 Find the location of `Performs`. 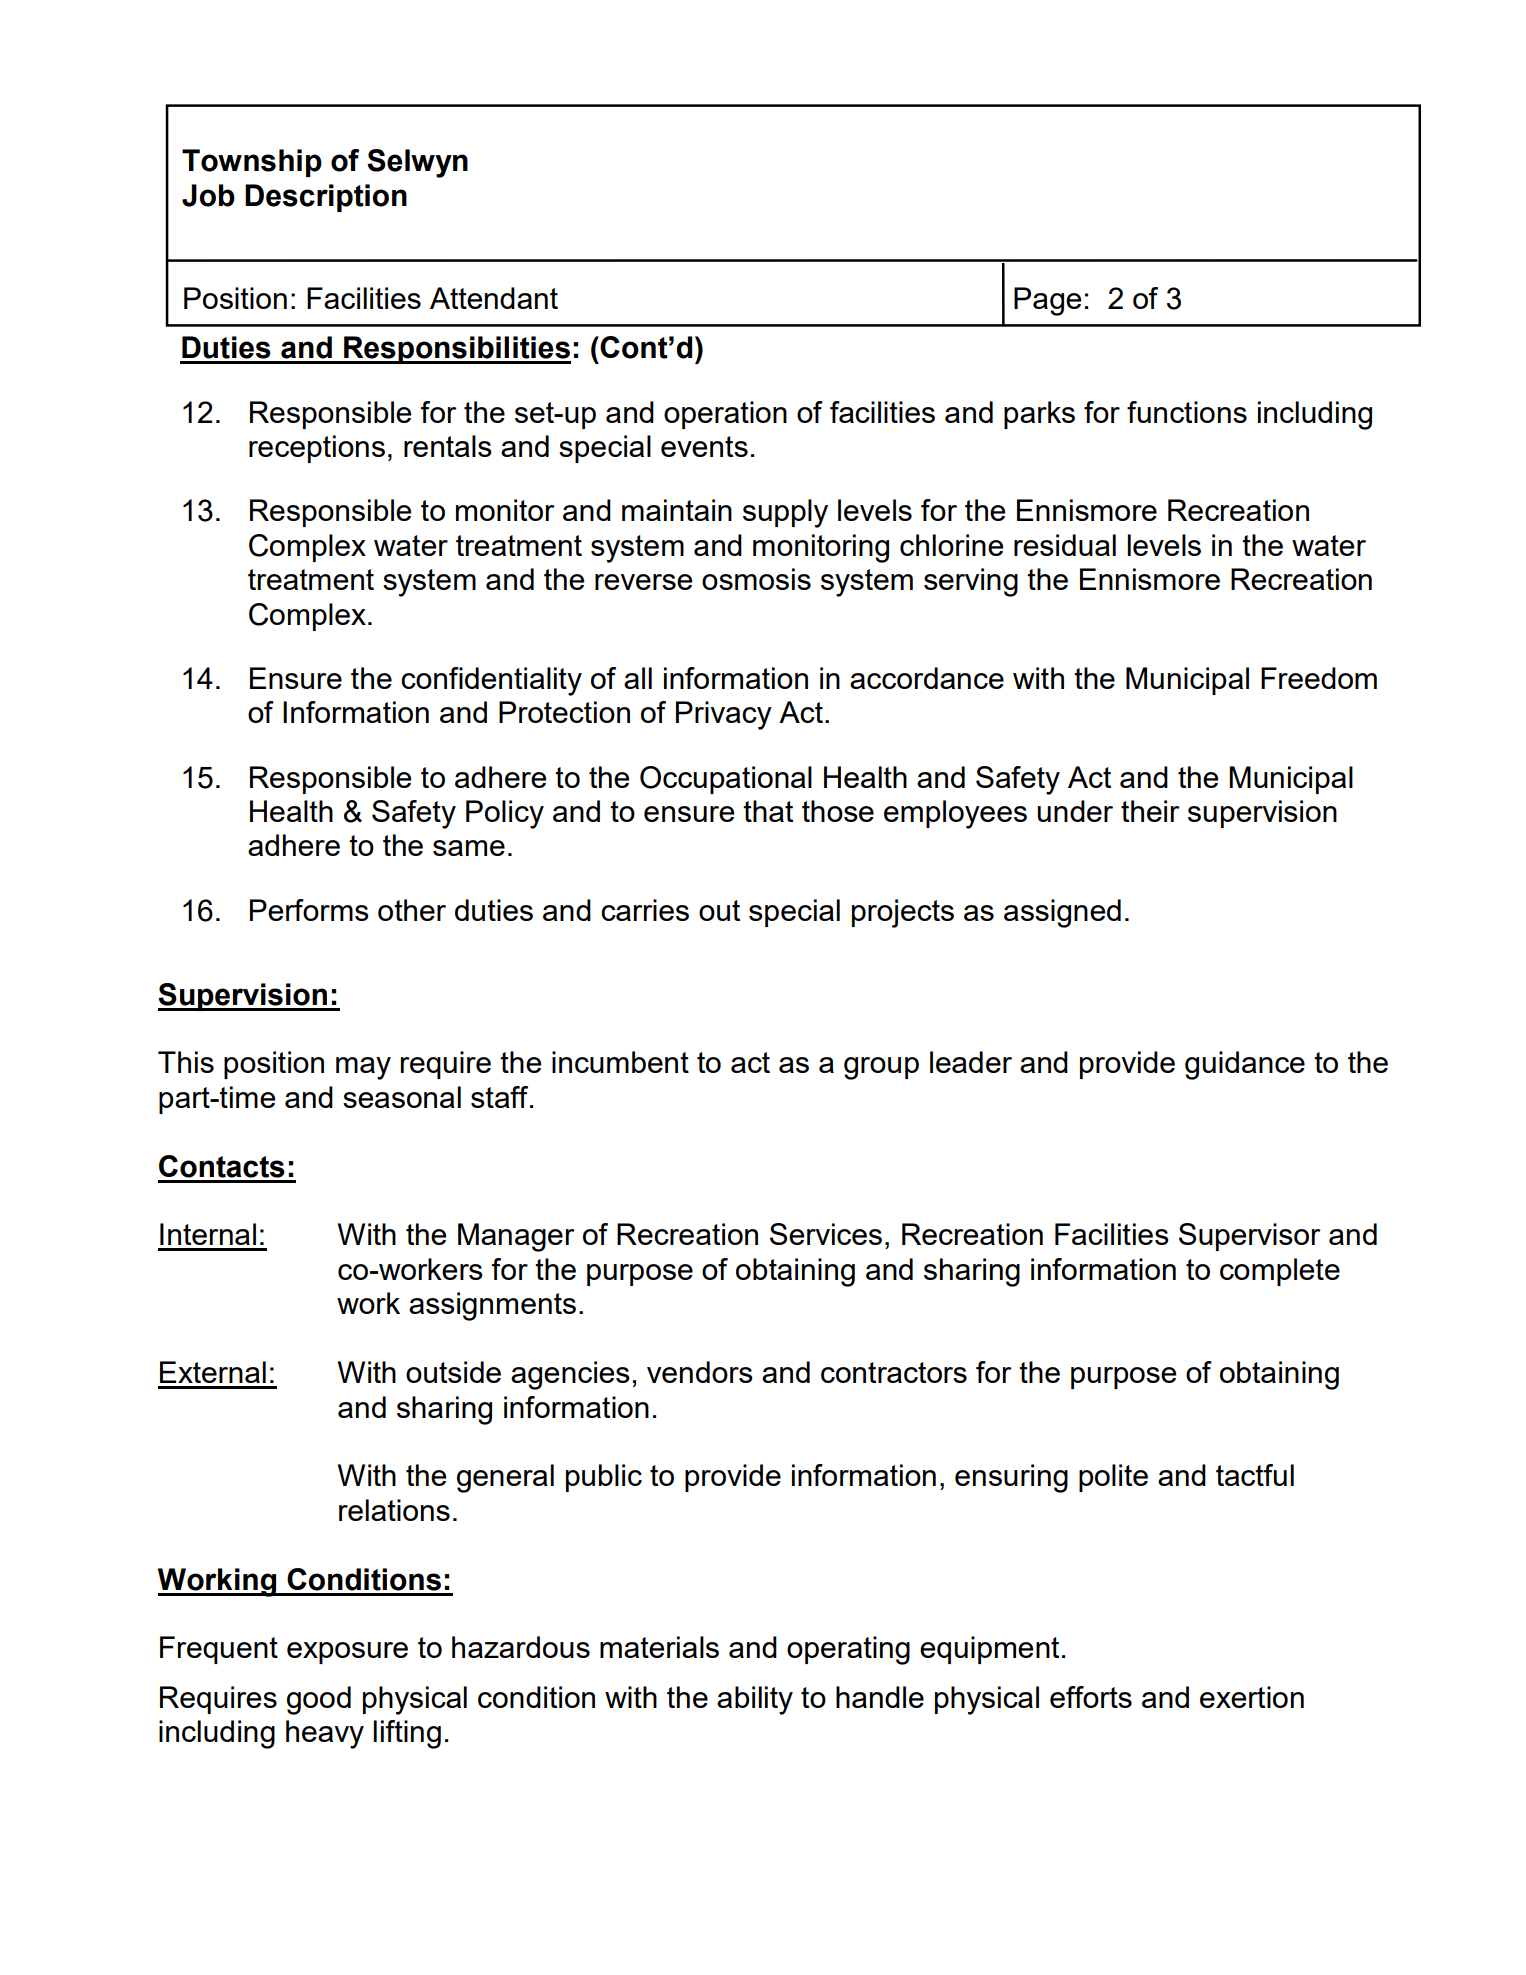

Performs is located at coordinates (309, 910).
